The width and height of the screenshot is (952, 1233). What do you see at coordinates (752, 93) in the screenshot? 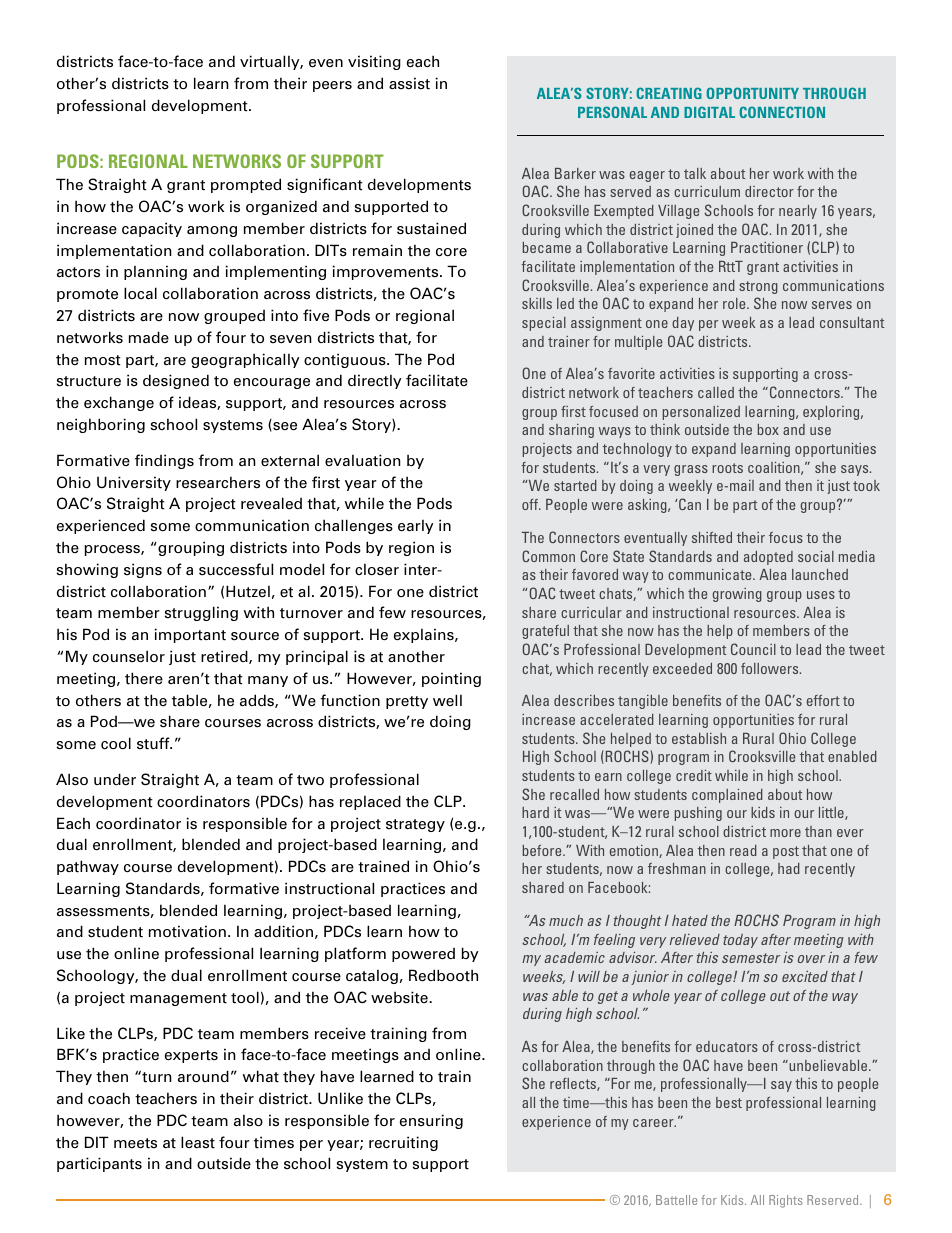
I see `OPPORTUNITY` at bounding box center [752, 93].
